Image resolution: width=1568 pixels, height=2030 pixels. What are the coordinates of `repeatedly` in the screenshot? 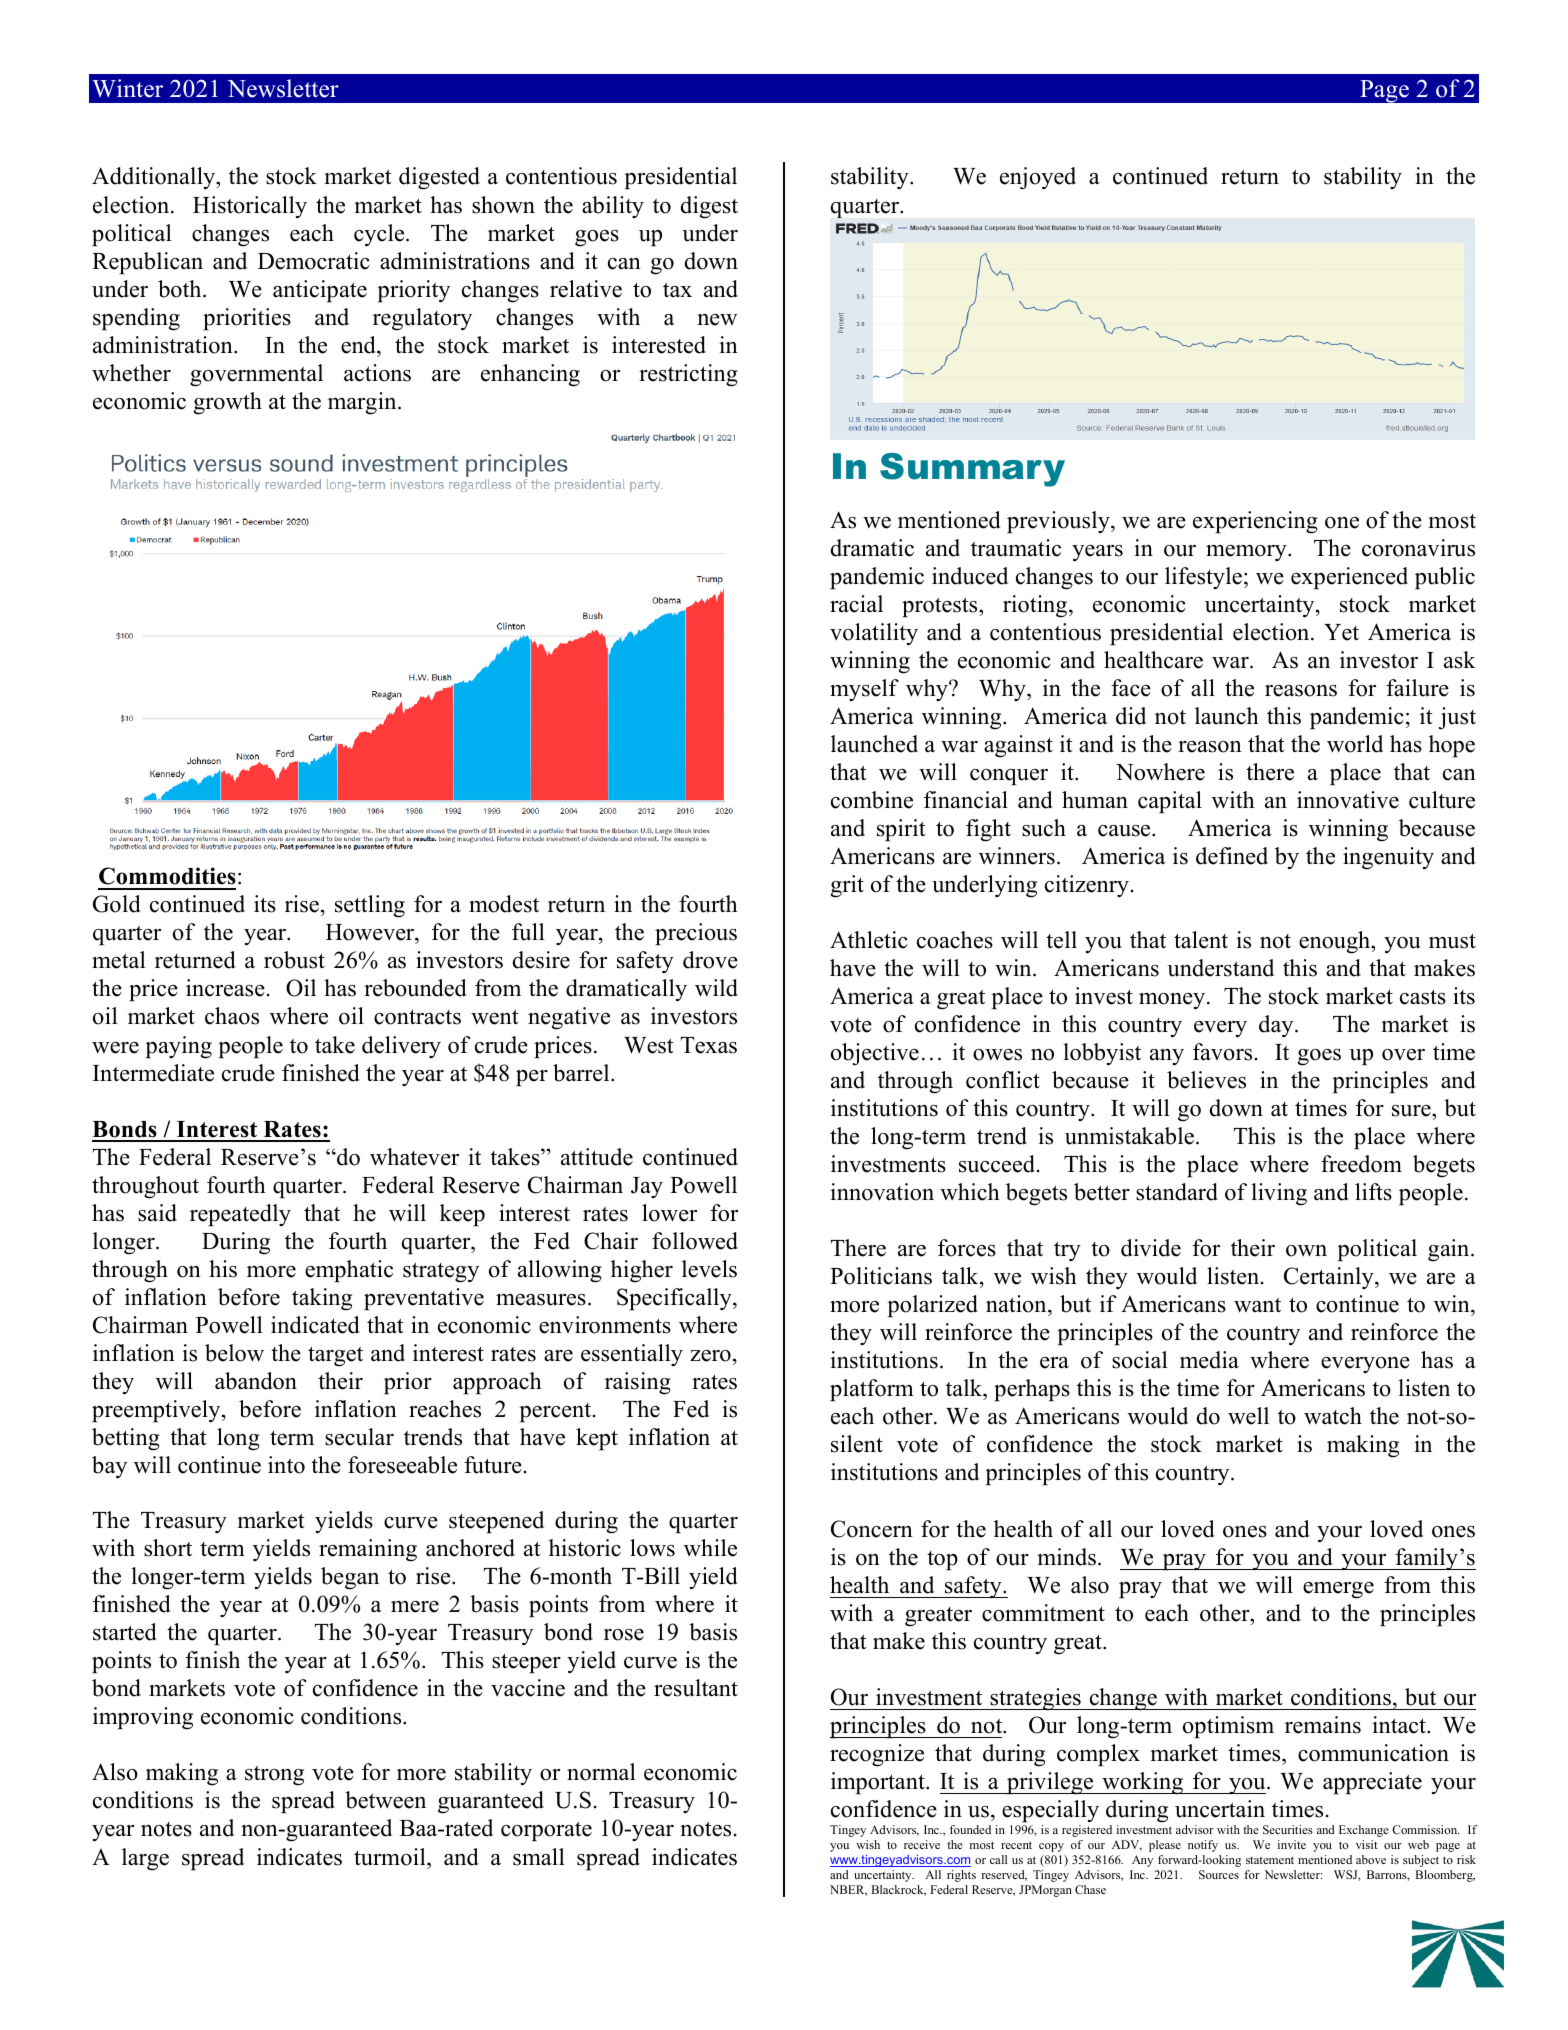 It's located at (240, 1215).
